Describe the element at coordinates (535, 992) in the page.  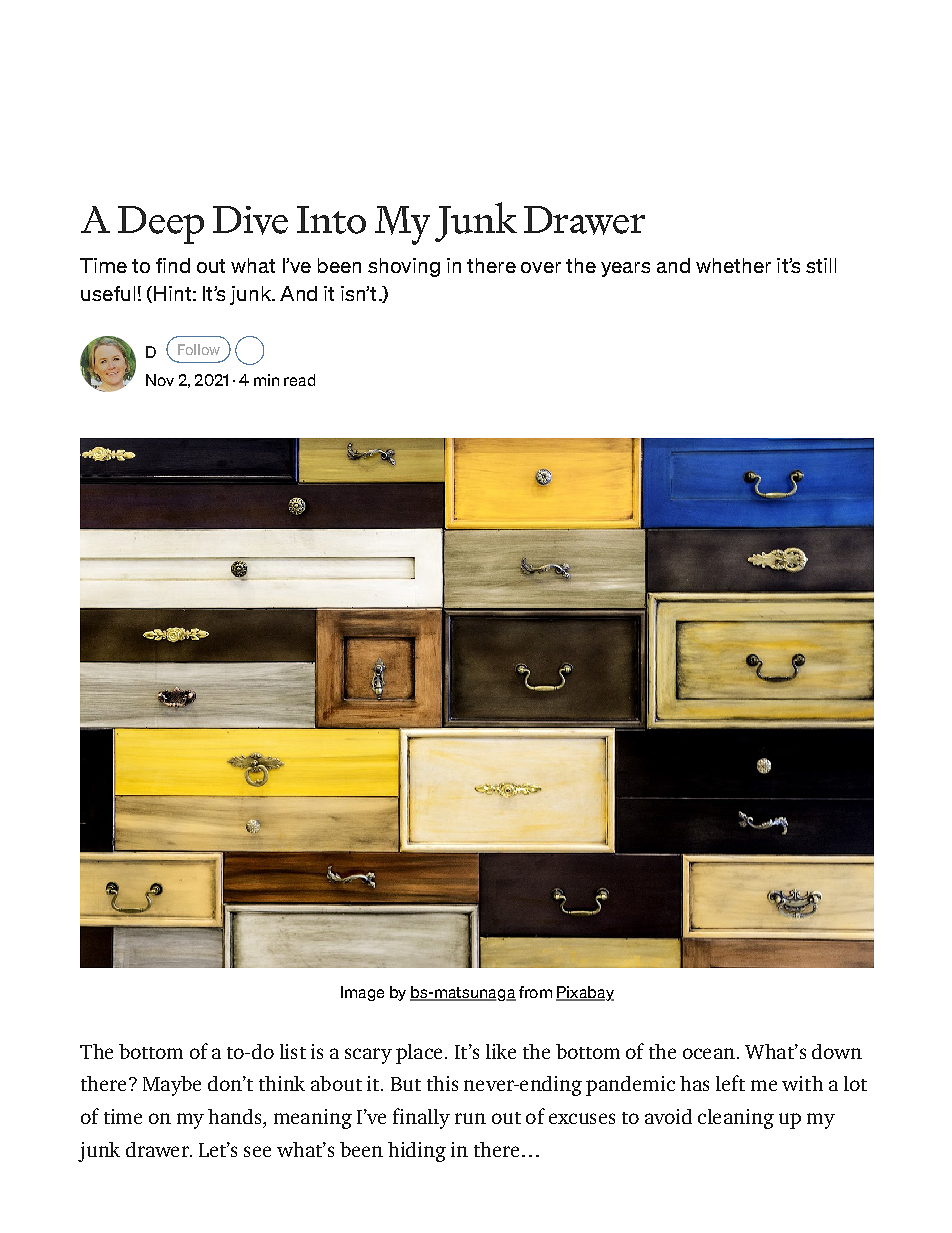
I see `from` at that location.
